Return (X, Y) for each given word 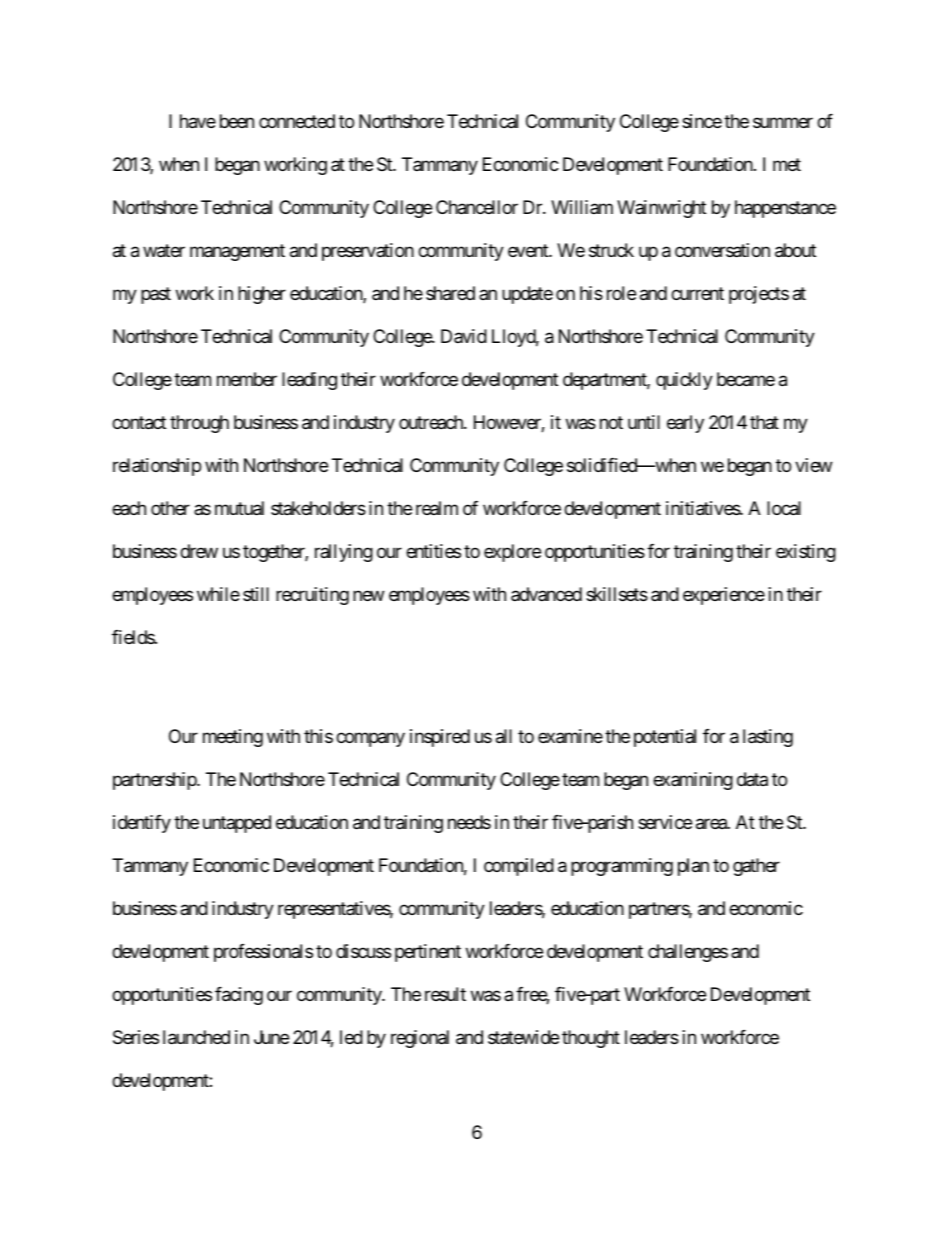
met (787, 165)
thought (591, 1039)
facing (239, 996)
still (256, 594)
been (237, 121)
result (445, 994)
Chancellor (477, 207)
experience (724, 596)
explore (512, 553)
